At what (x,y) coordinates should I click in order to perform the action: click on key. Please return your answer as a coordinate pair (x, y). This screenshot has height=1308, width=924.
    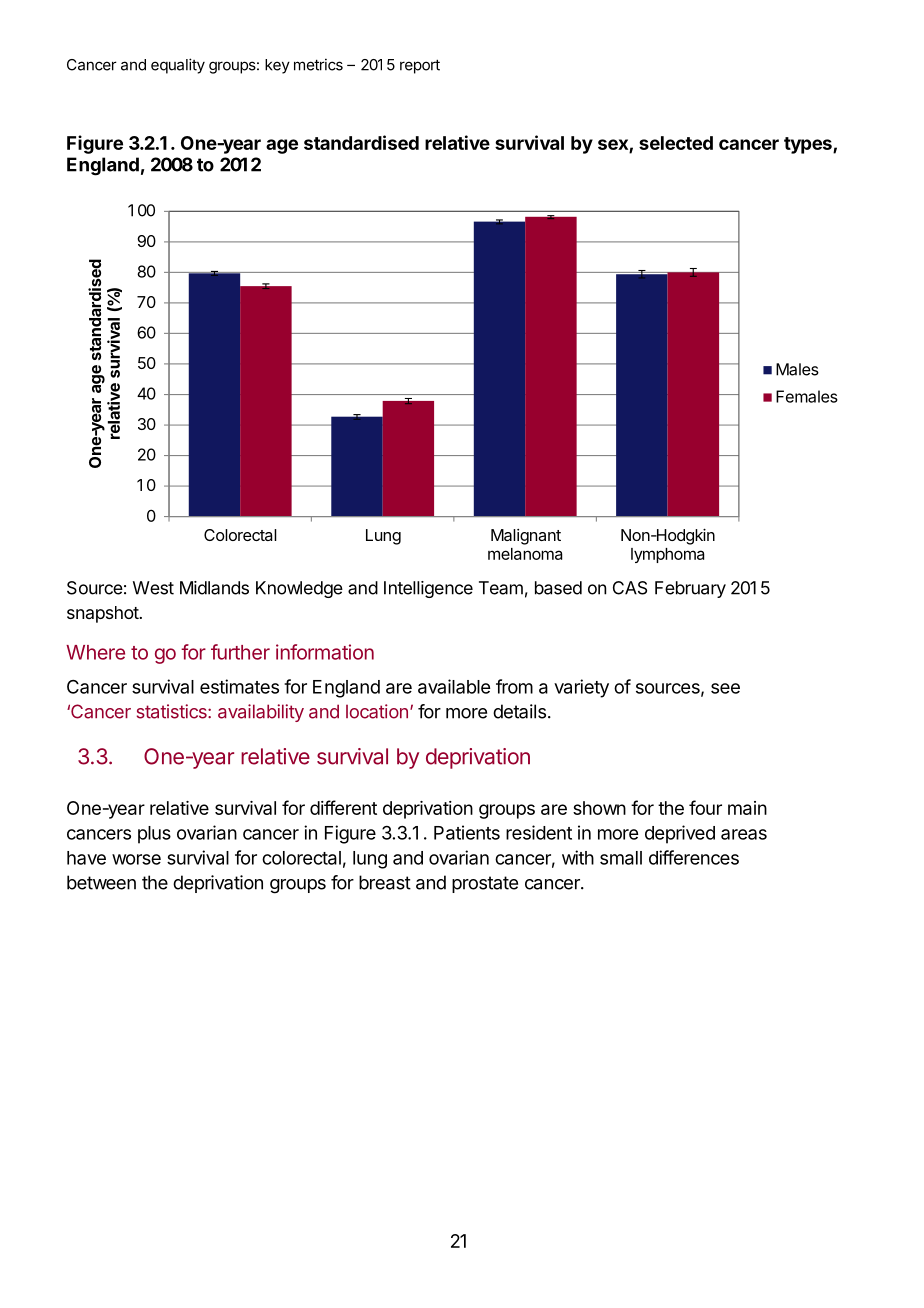
    Looking at the image, I should click on (277, 66).
